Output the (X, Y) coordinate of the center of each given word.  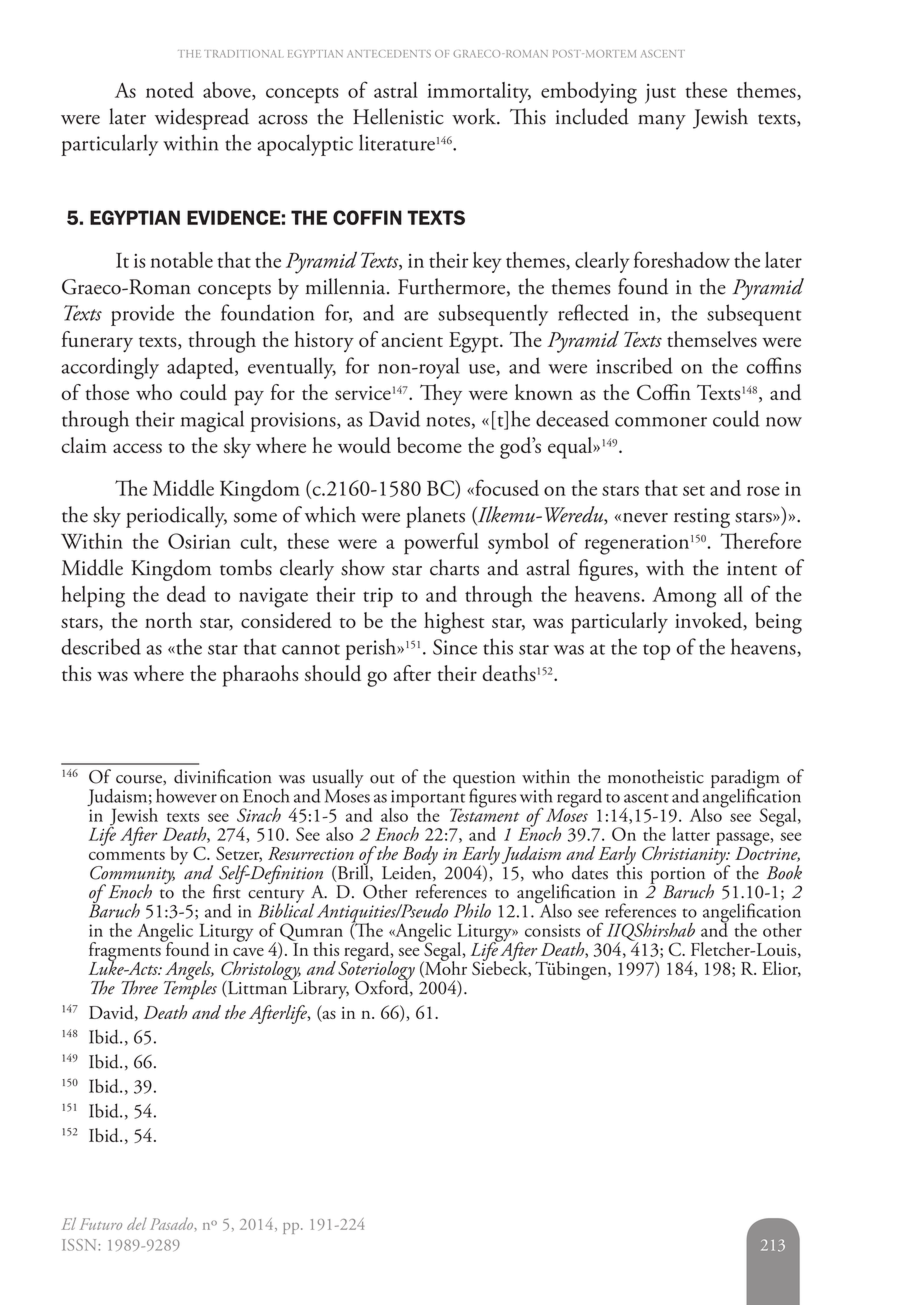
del (137, 1223)
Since (455, 647)
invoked (710, 621)
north (168, 620)
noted (170, 90)
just (660, 94)
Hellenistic (398, 116)
